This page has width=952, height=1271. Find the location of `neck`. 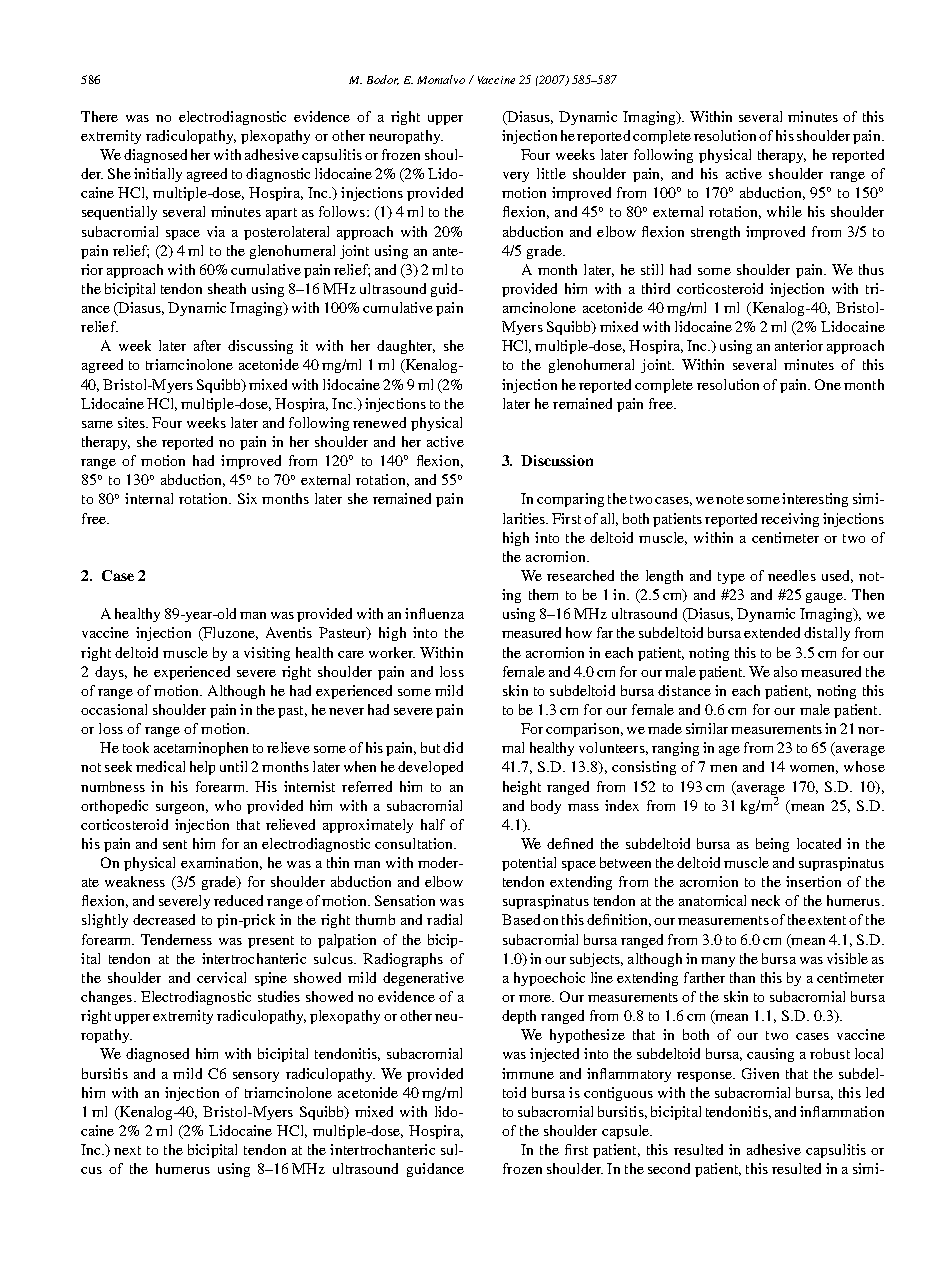

neck is located at coordinates (765, 900).
